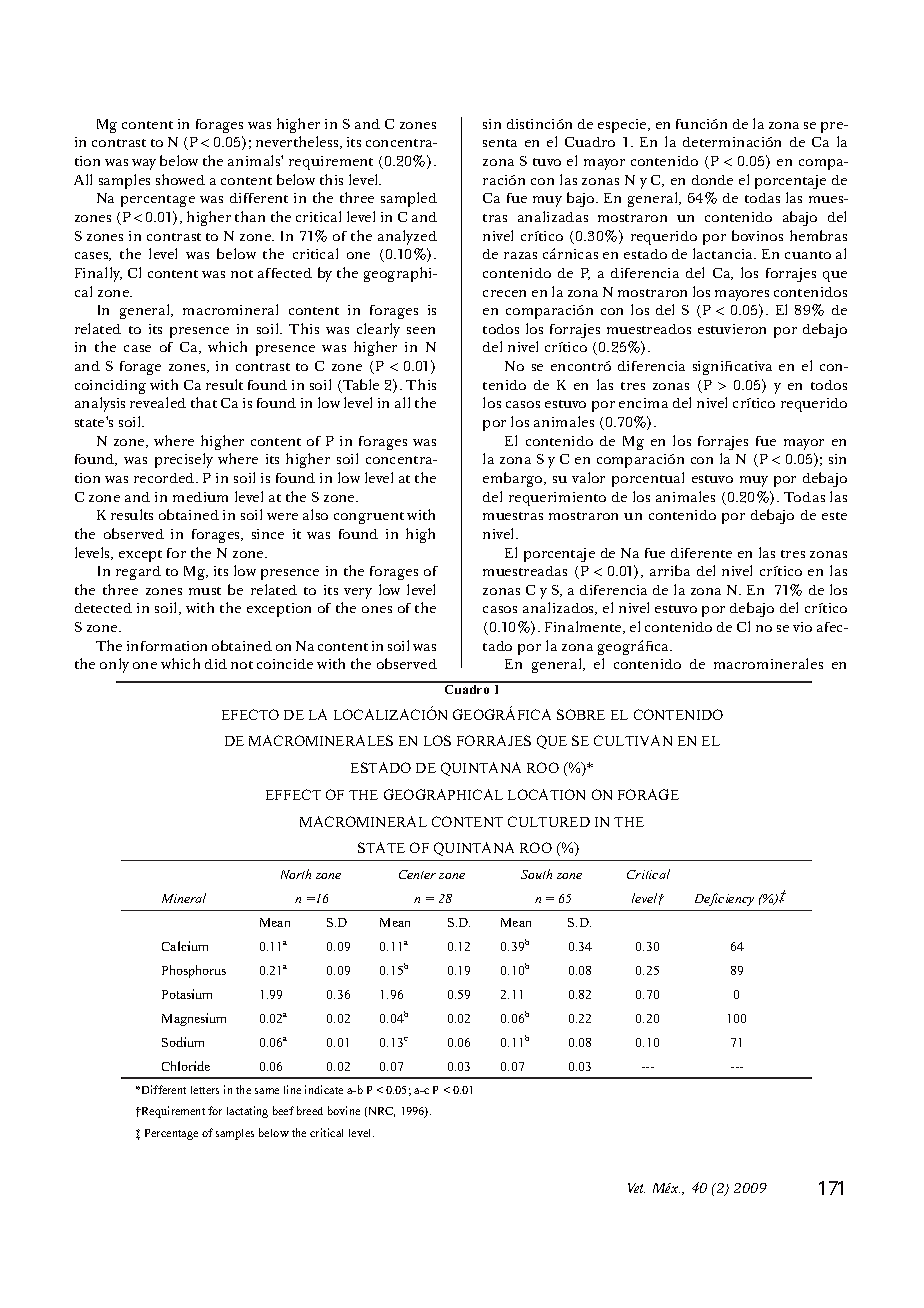 The width and height of the screenshot is (924, 1308). Describe the element at coordinates (293, 794) in the screenshot. I see `EFFECT` at that location.
